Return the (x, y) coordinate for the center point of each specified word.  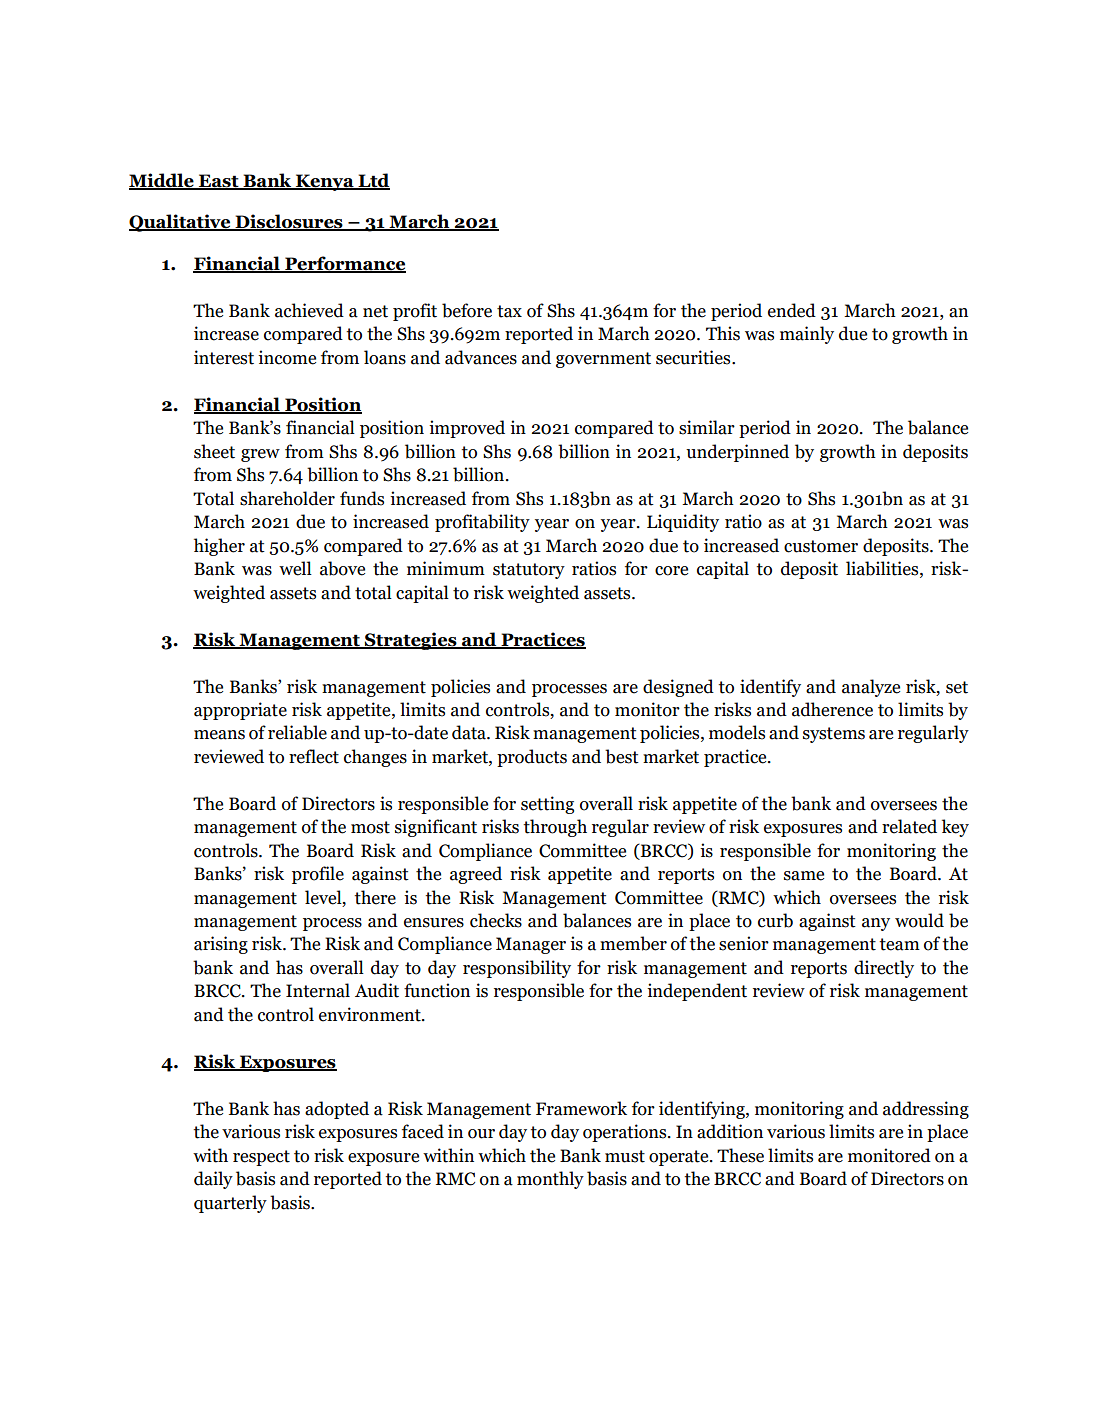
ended (792, 310)
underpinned (737, 453)
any (876, 924)
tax (509, 311)
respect (261, 1158)
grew (260, 455)
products (532, 758)
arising (221, 945)
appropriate (240, 711)
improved (467, 429)
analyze (871, 688)
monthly (550, 1180)
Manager (531, 945)
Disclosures (289, 222)
